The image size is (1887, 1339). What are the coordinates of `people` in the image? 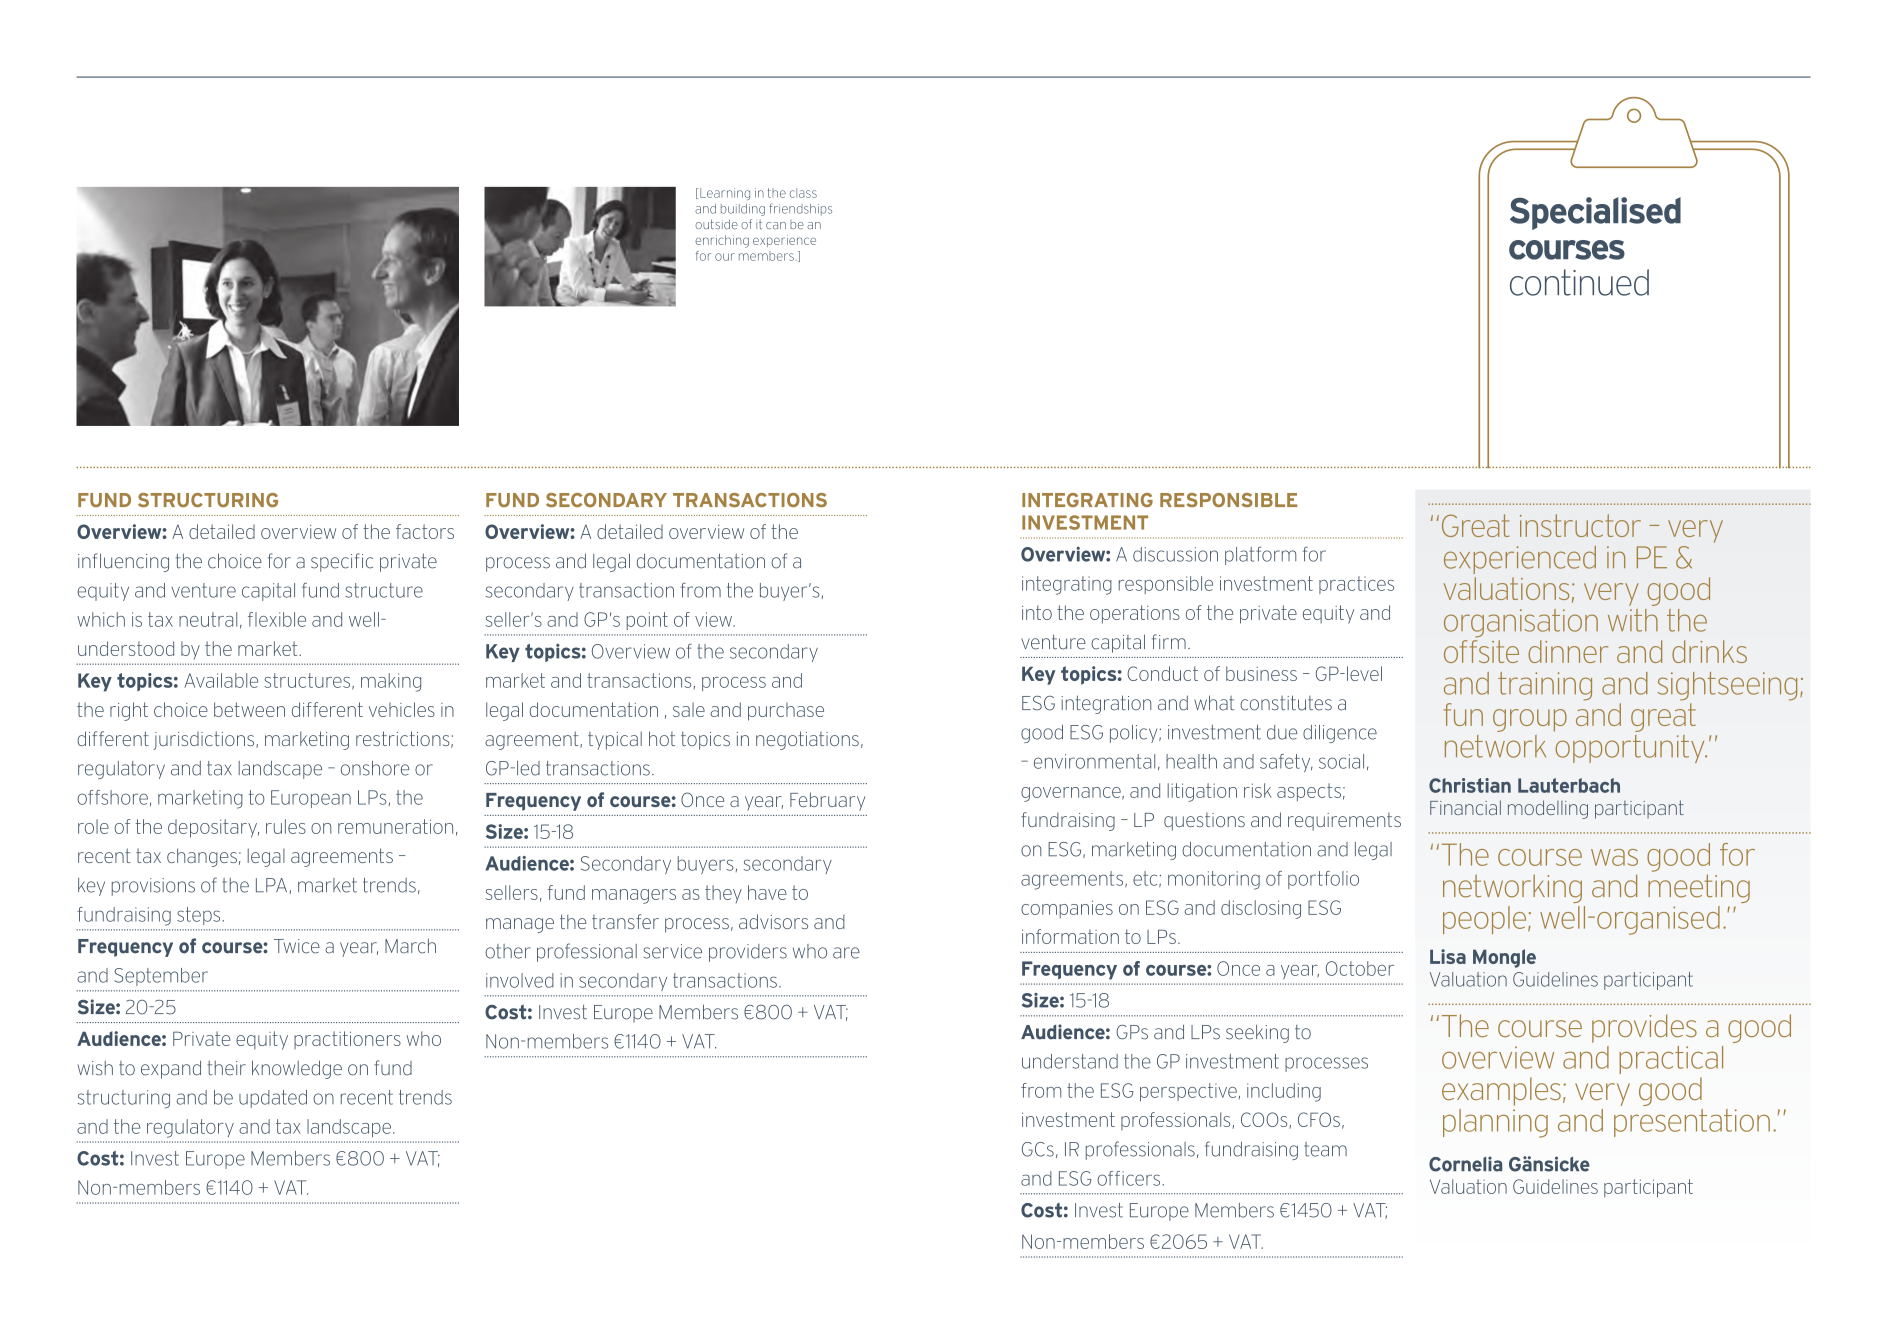 It's located at (1486, 920).
